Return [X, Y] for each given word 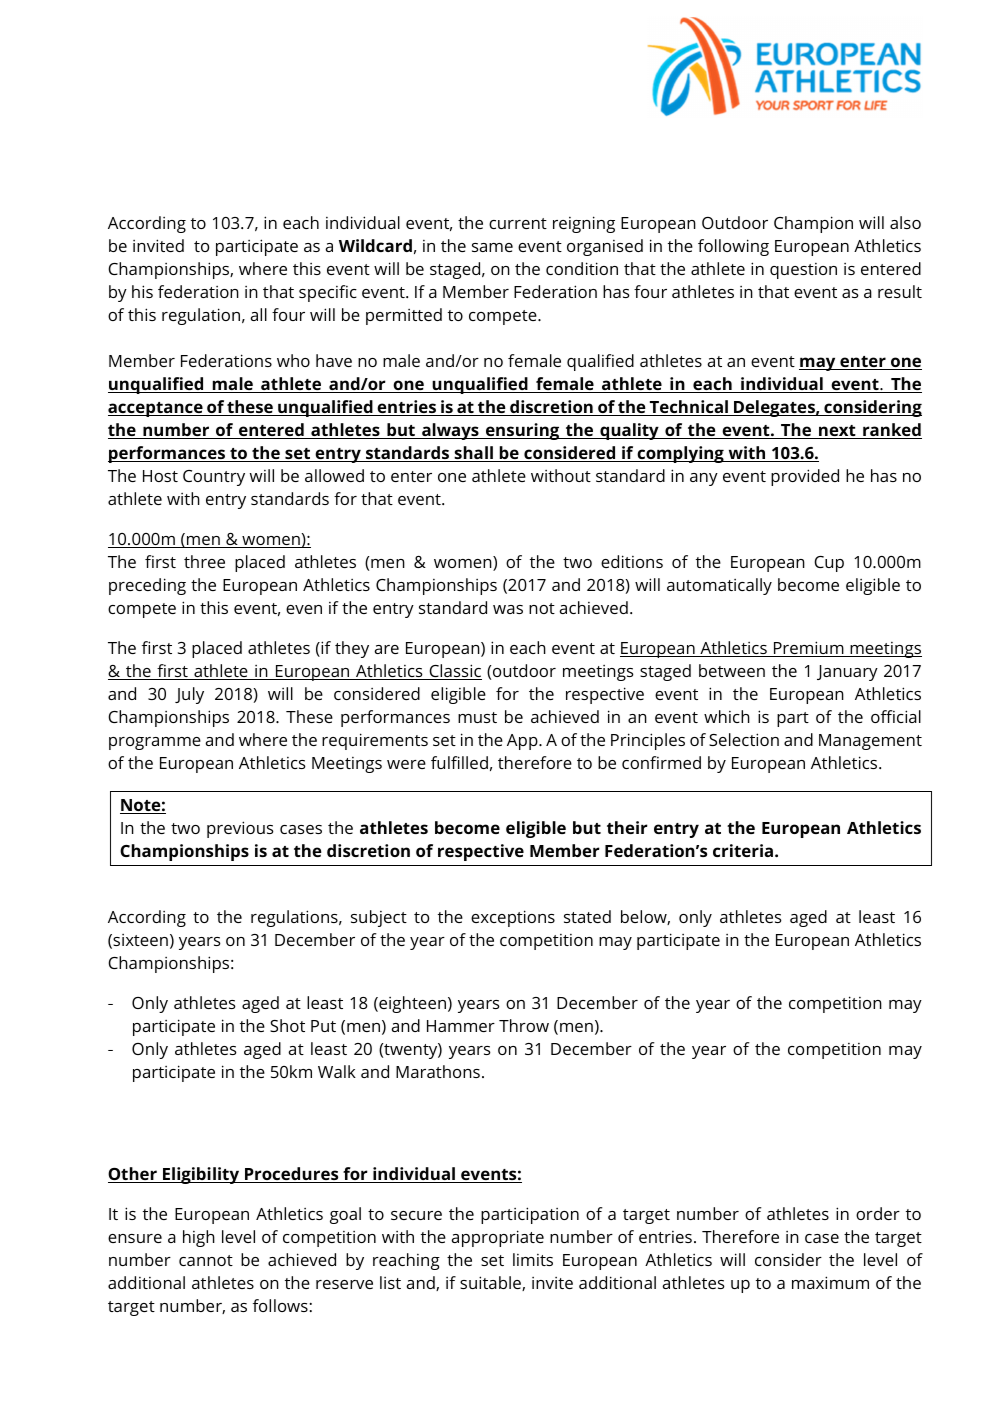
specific [328, 293]
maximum [830, 1282]
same [492, 247]
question [803, 271]
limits [533, 1259]
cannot [206, 1260]
